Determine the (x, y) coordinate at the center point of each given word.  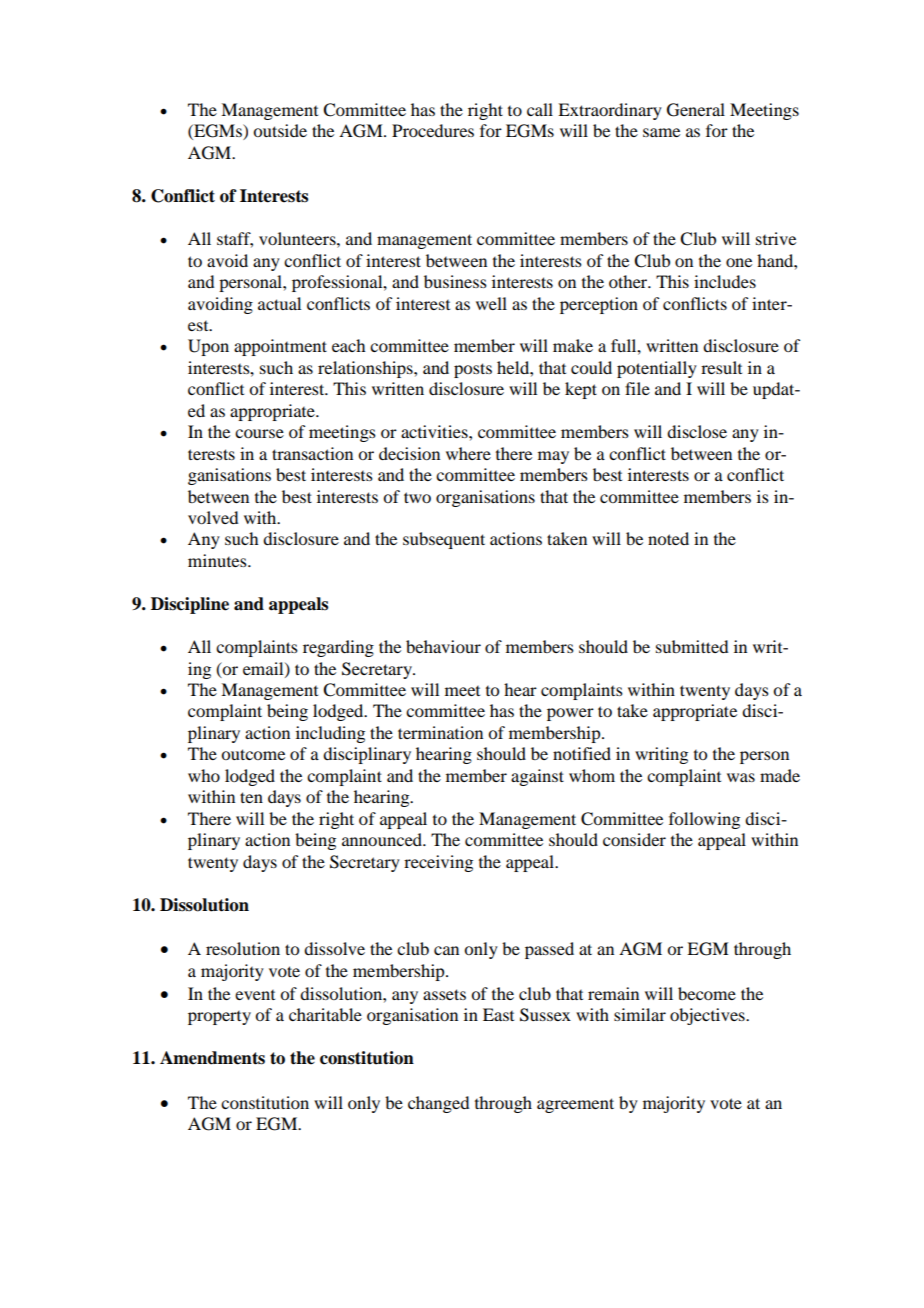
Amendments (212, 1058)
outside (280, 130)
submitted (692, 646)
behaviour (443, 646)
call (540, 109)
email (264, 669)
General (696, 110)
